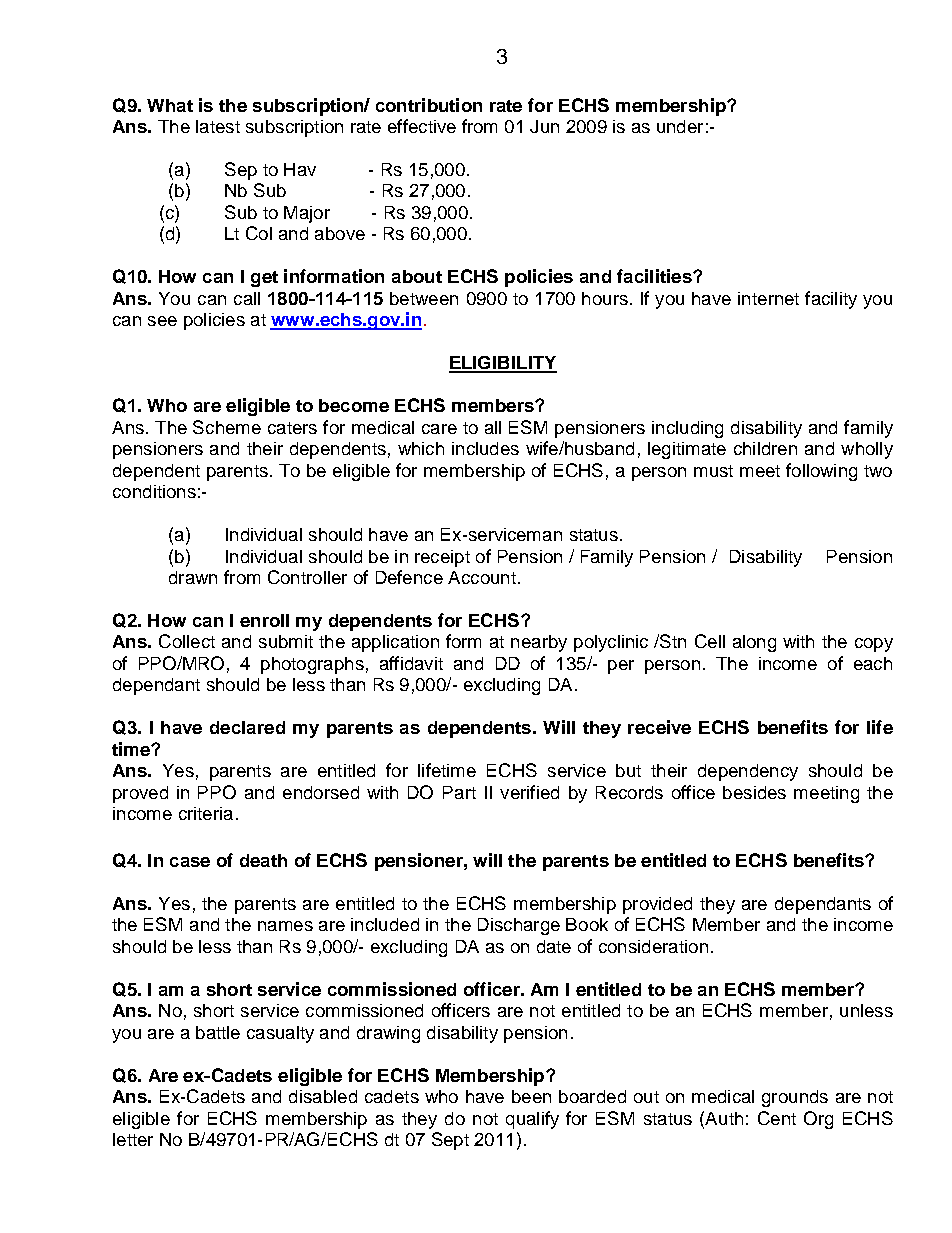 This image has height=1233, width=952. What do you see at coordinates (544, 126) in the image?
I see `Jun` at bounding box center [544, 126].
